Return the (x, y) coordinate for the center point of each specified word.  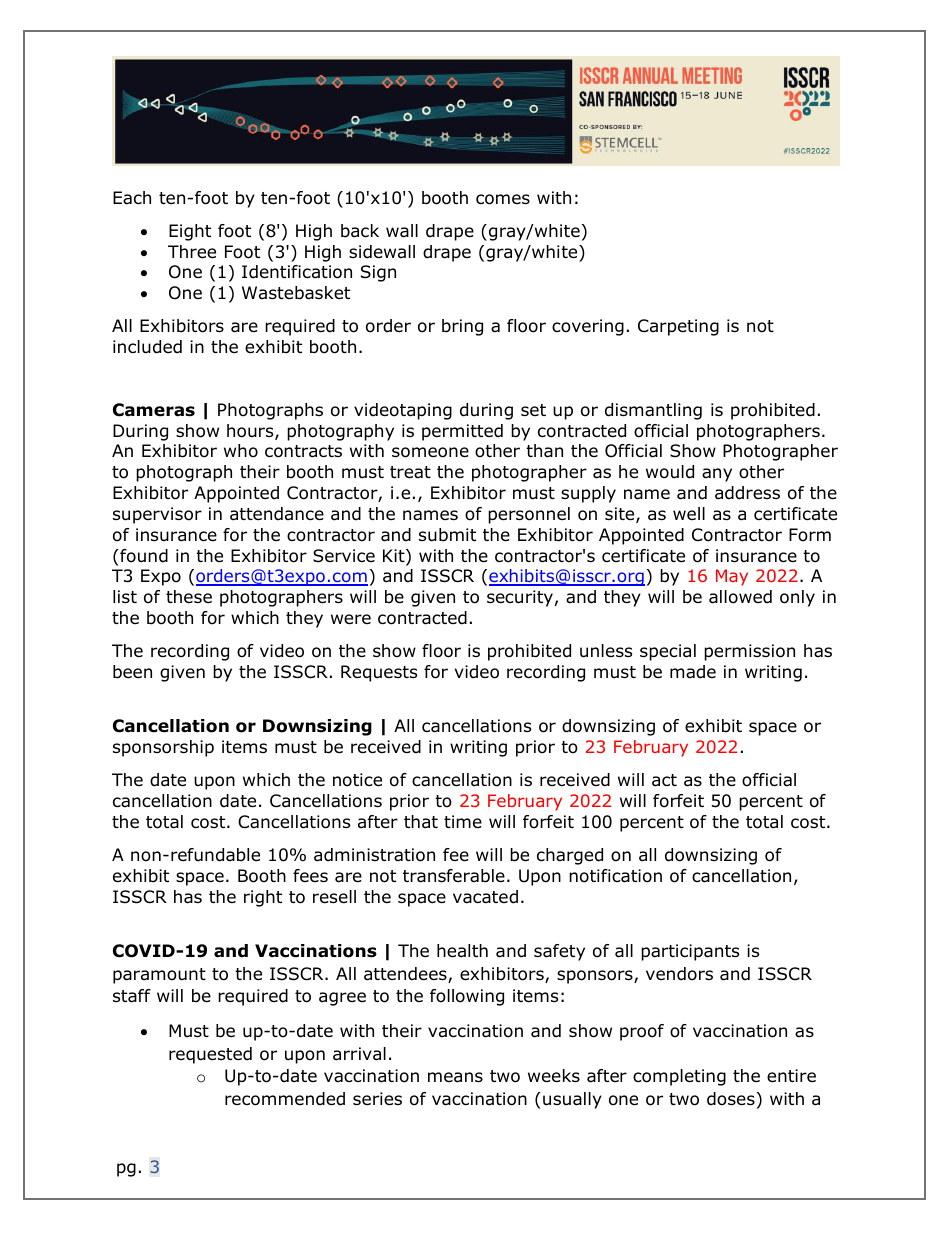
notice (357, 780)
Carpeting (678, 327)
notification (615, 876)
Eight (190, 232)
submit (447, 535)
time (463, 822)
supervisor (157, 515)
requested (210, 1055)
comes (503, 199)
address (747, 493)
